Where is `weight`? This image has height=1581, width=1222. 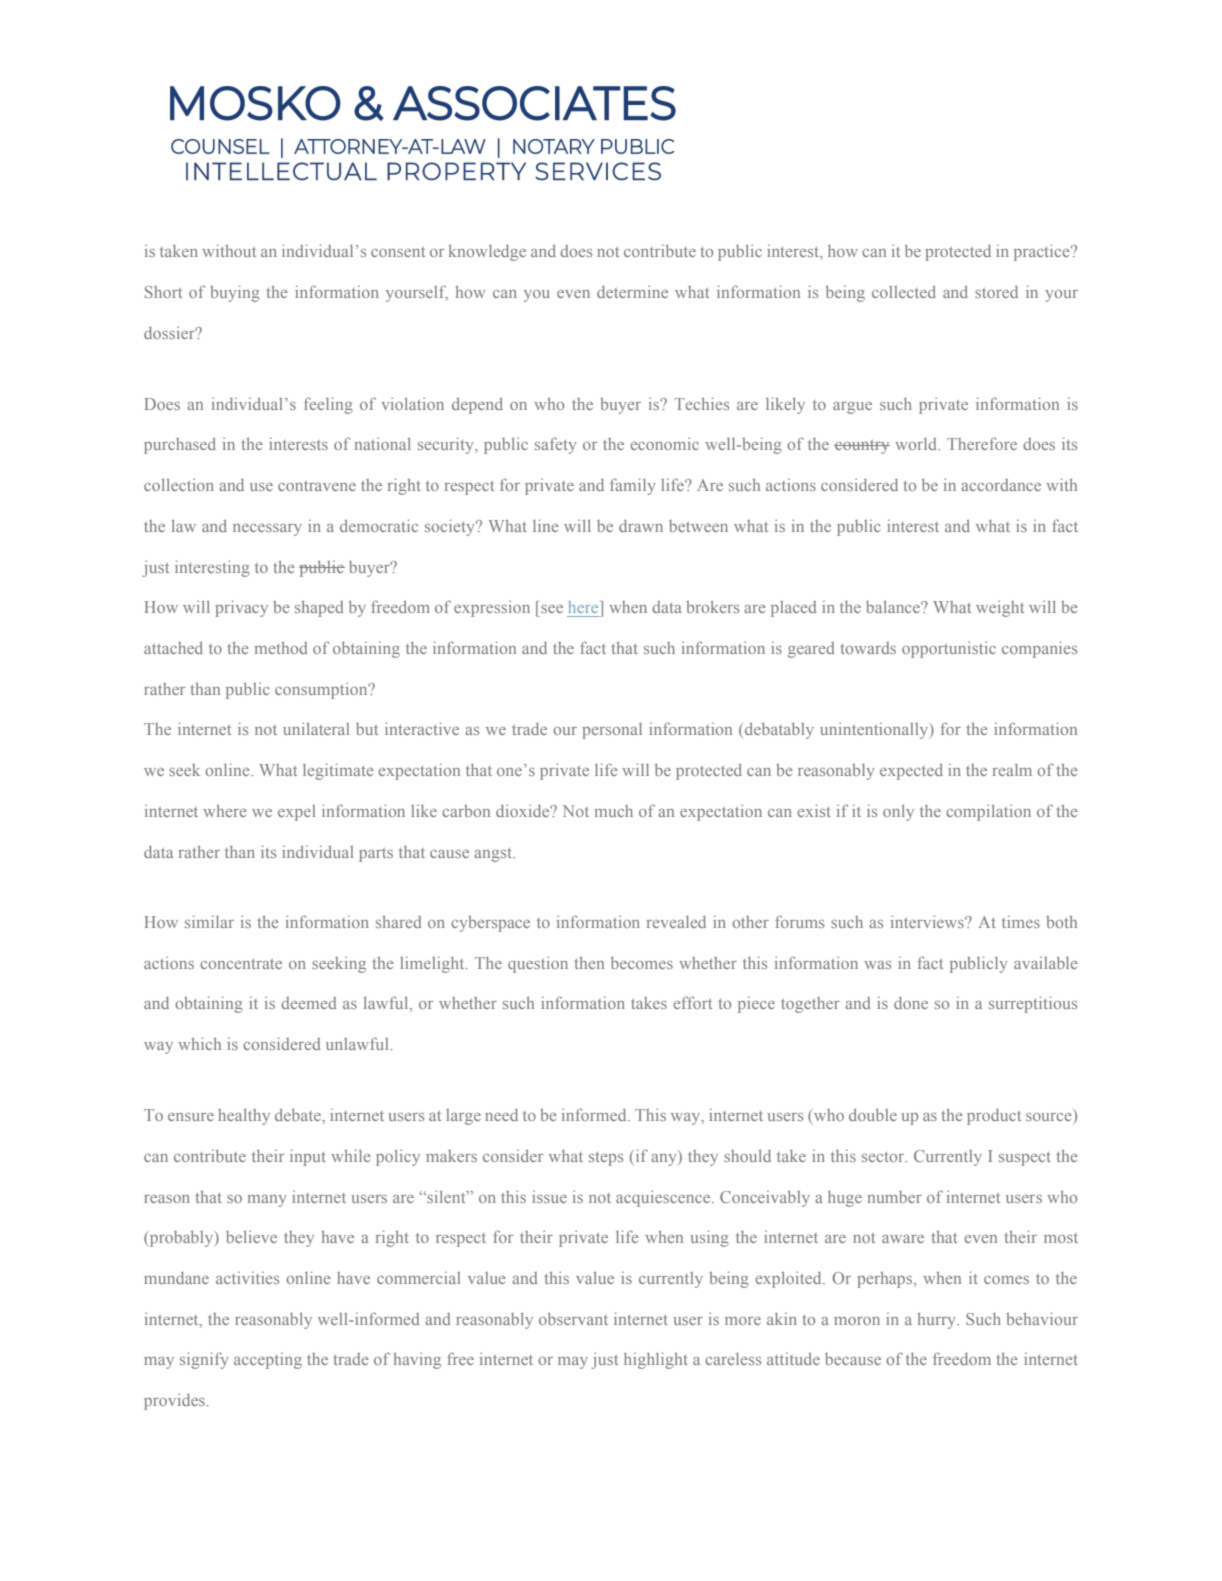
weight is located at coordinates (1000, 608).
